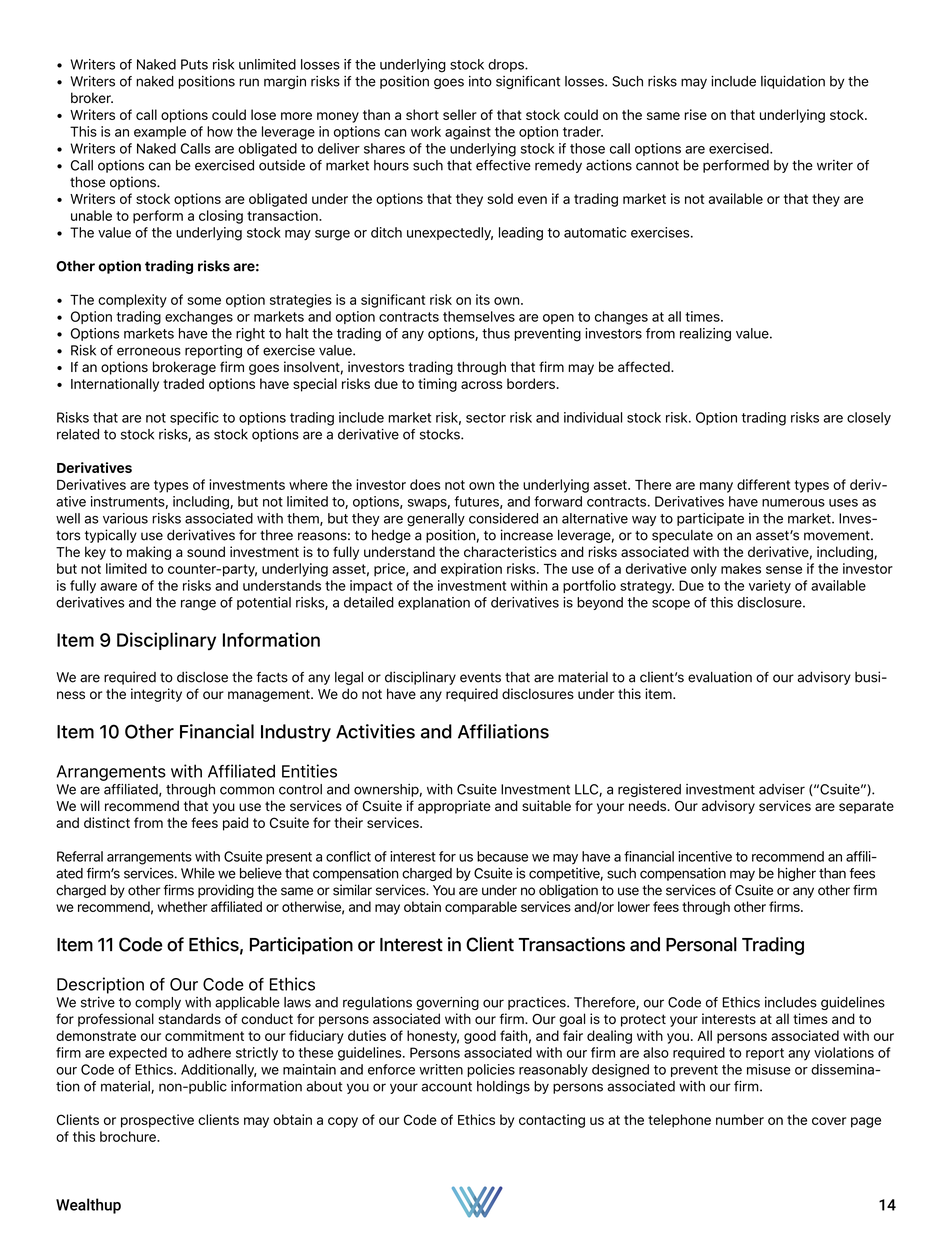  I want to click on account, so click(447, 1087).
